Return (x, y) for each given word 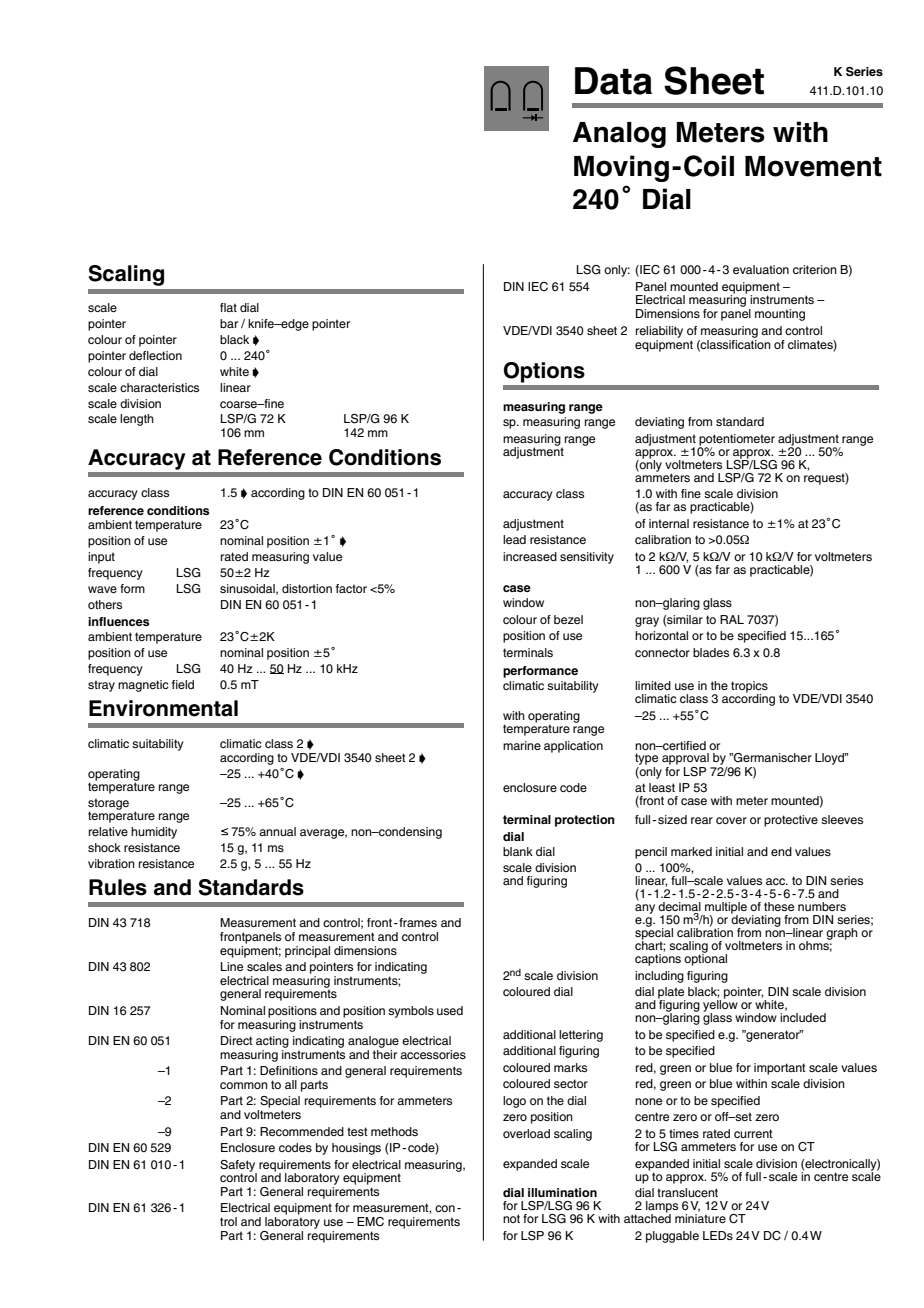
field (183, 684)
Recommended (302, 1131)
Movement (813, 166)
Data (613, 81)
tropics (749, 688)
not (511, 1218)
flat (228, 307)
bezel (568, 619)
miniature (700, 1218)
